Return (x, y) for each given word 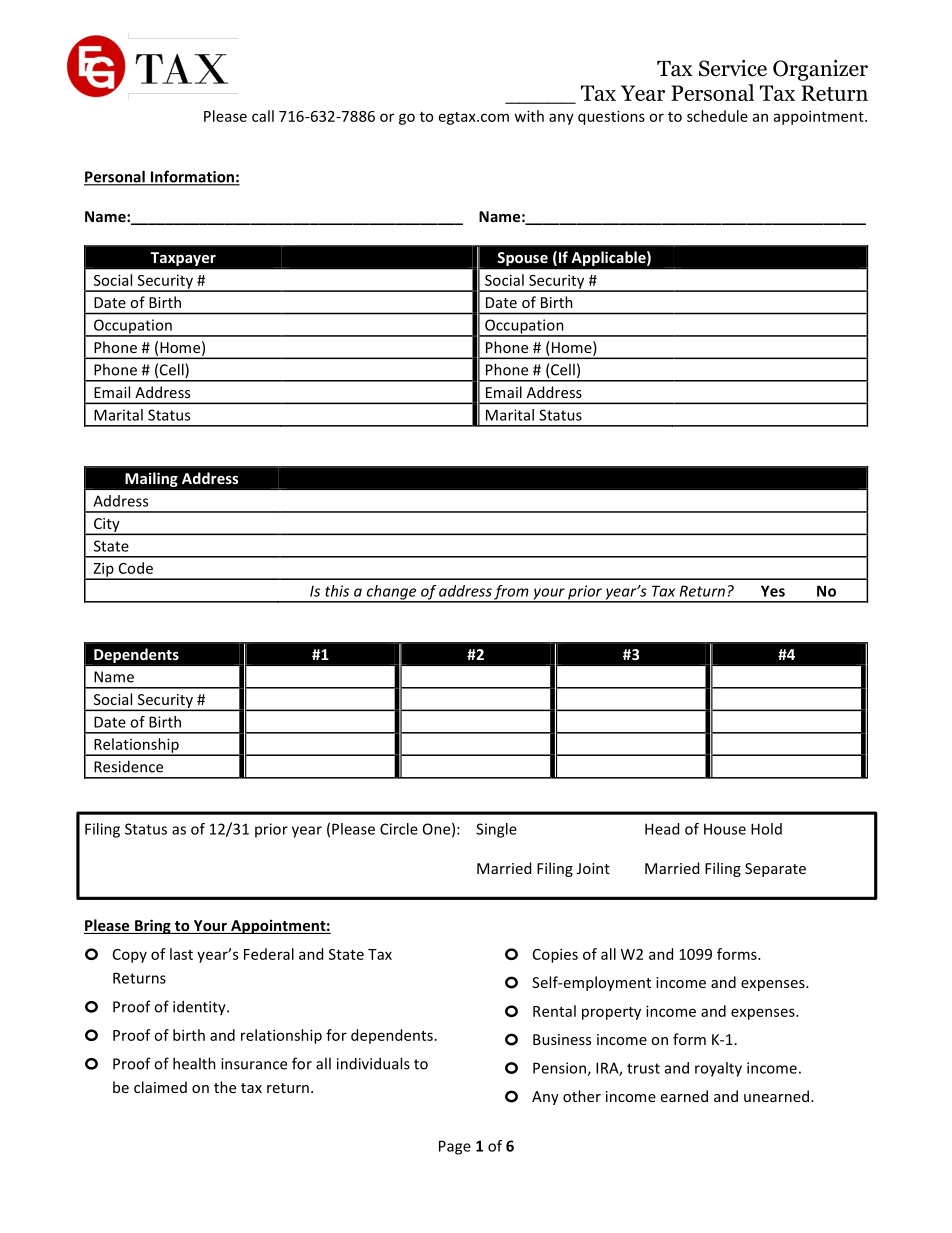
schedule (717, 116)
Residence (128, 766)
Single (496, 830)
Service (733, 68)
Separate (775, 870)
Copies (555, 955)
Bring (153, 926)
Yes (773, 591)
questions (611, 117)
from (512, 593)
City (106, 526)
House (725, 829)
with (529, 116)
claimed (160, 1087)
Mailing (151, 479)
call (263, 116)
